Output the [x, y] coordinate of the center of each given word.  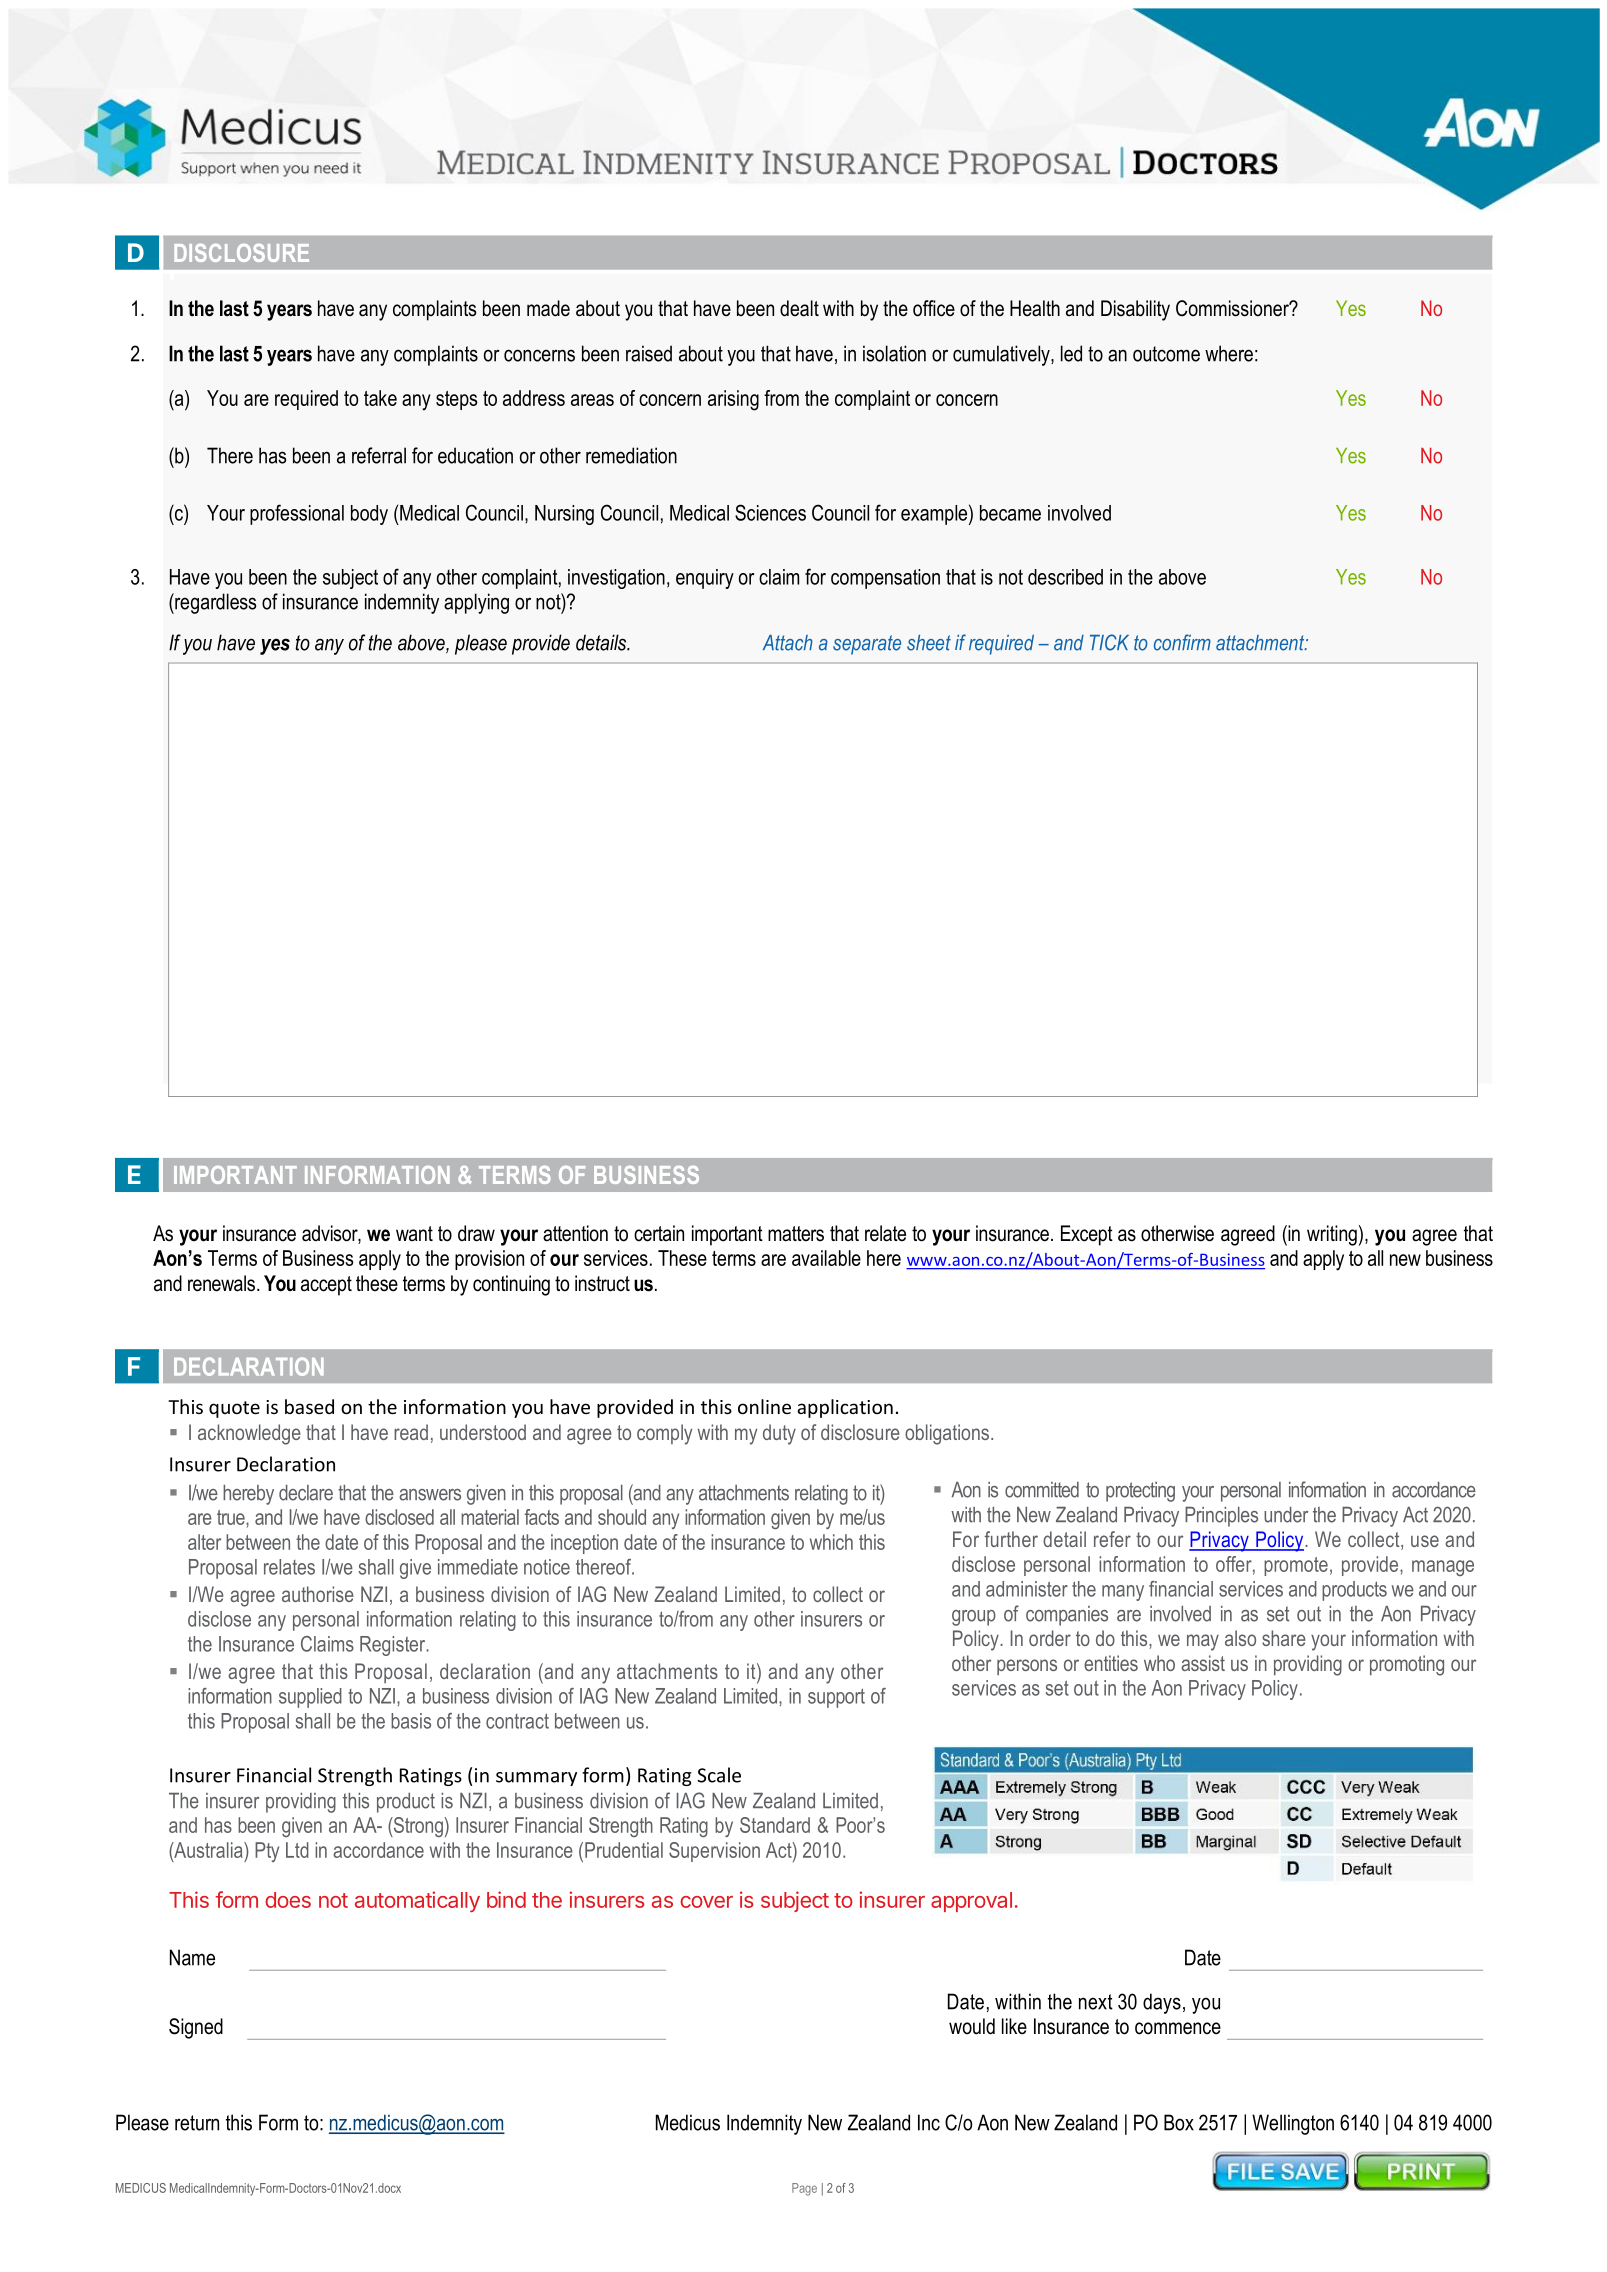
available [826, 1258]
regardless [214, 603]
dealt [799, 308]
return [197, 2123]
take [380, 398]
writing [1332, 1235]
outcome [1166, 354]
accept [326, 1286]
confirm [1182, 642]
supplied [310, 1698]
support [836, 1698]
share [1284, 1638]
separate [867, 645]
